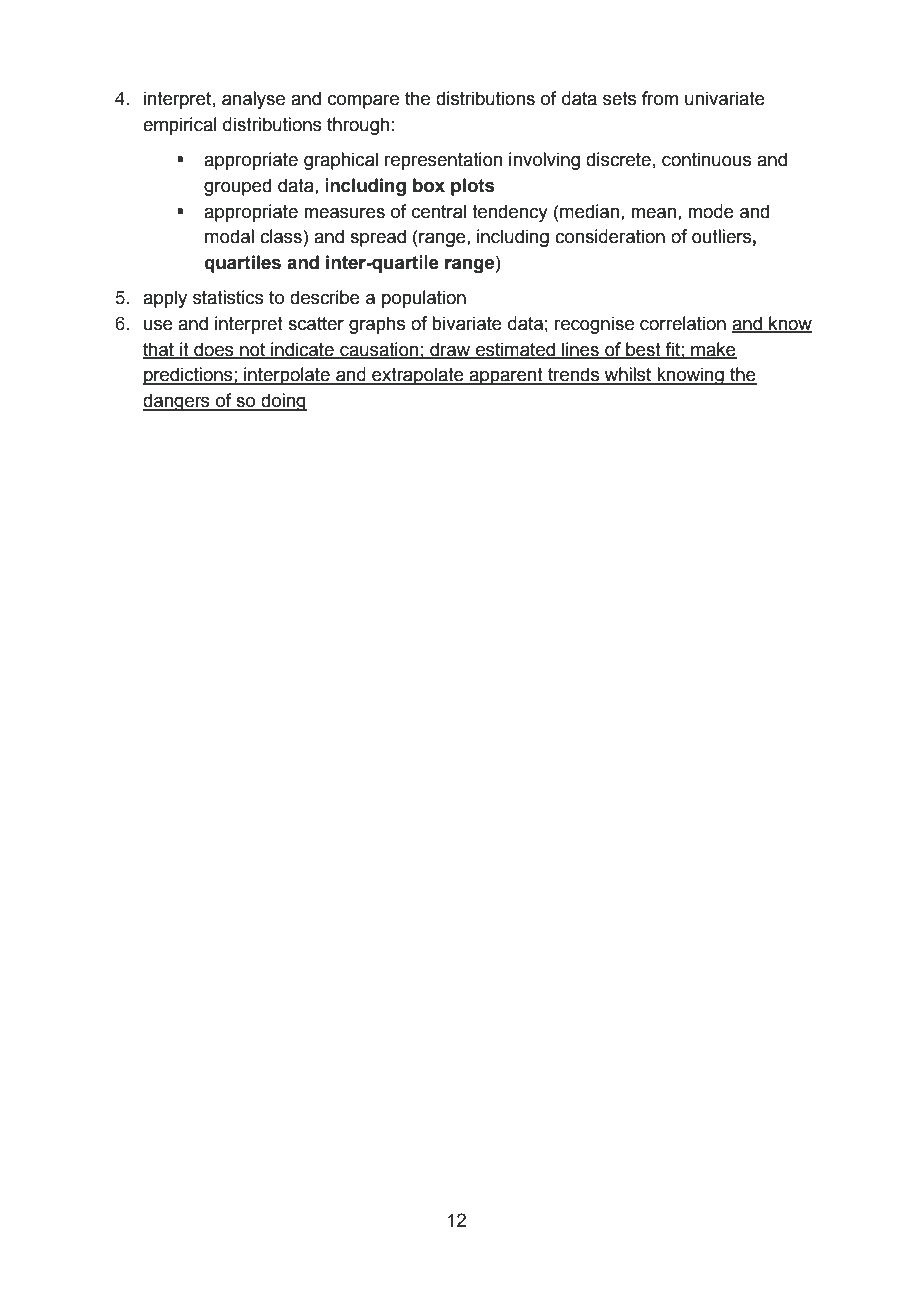 The width and height of the image is (924, 1308). I want to click on from, so click(660, 98).
